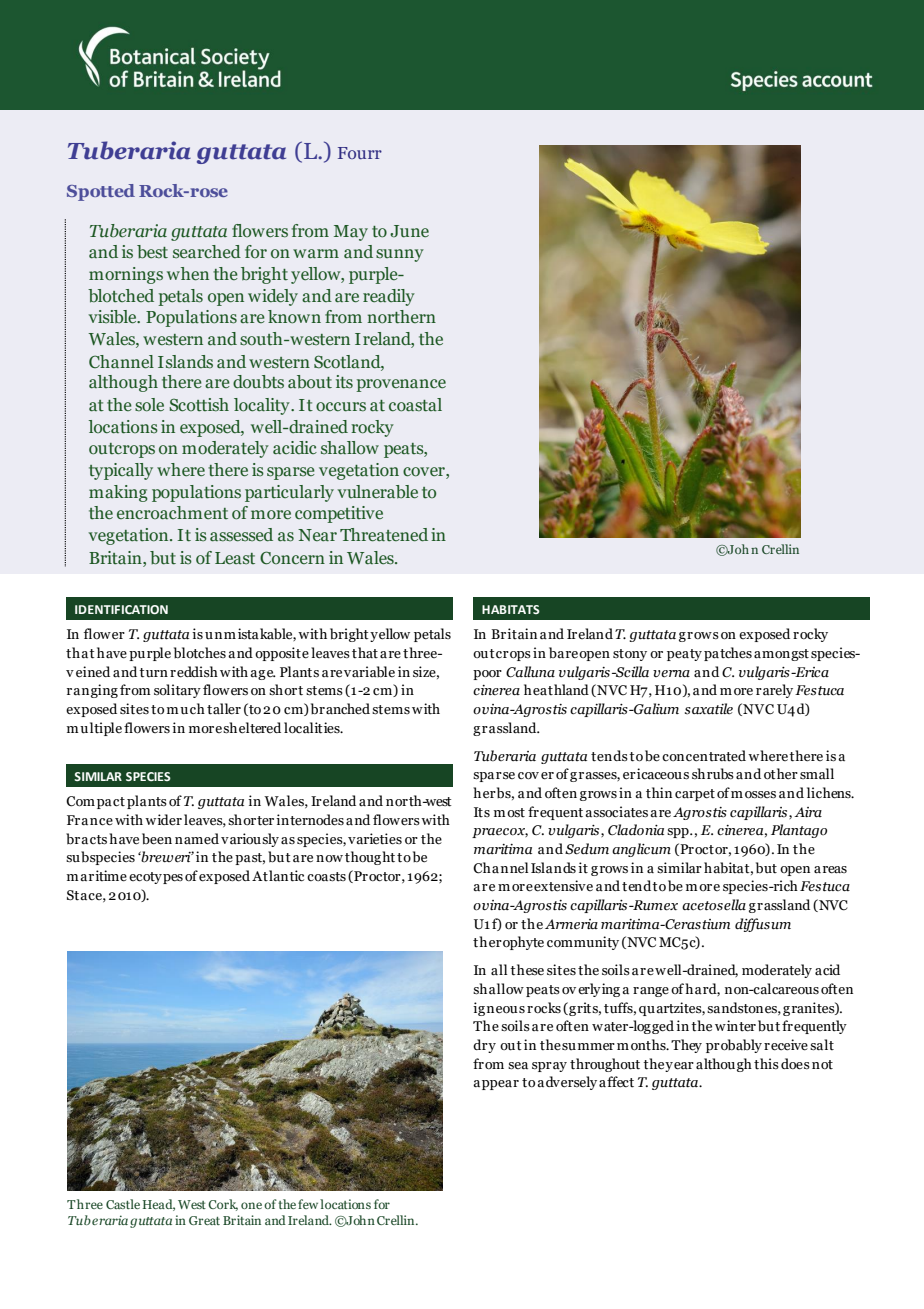 The width and height of the screenshot is (924, 1309). Describe the element at coordinates (499, 1009) in the screenshot. I see `igneous` at that location.
